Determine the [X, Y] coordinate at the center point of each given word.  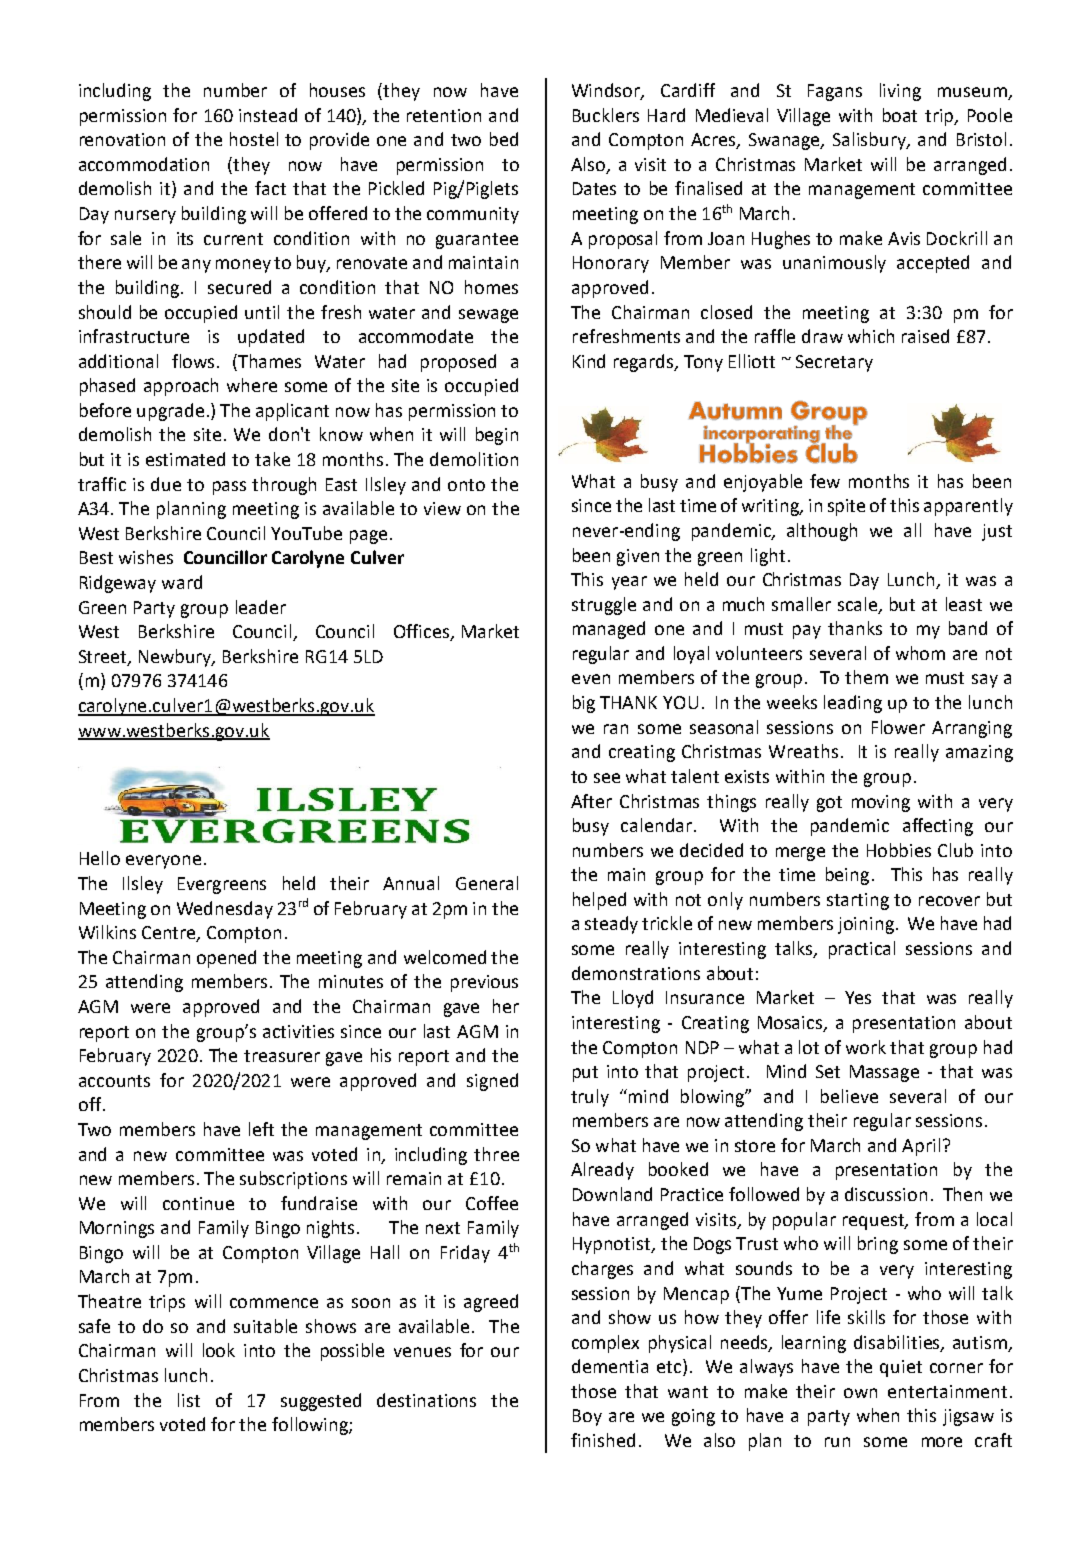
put [585, 1074]
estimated [185, 459]
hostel [254, 139]
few [825, 481]
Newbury [176, 658]
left [261, 1129]
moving [881, 803]
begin [497, 436]
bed [504, 139]
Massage [884, 1073]
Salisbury [871, 141]
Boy [587, 1417]
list [189, 1400]
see [607, 778]
